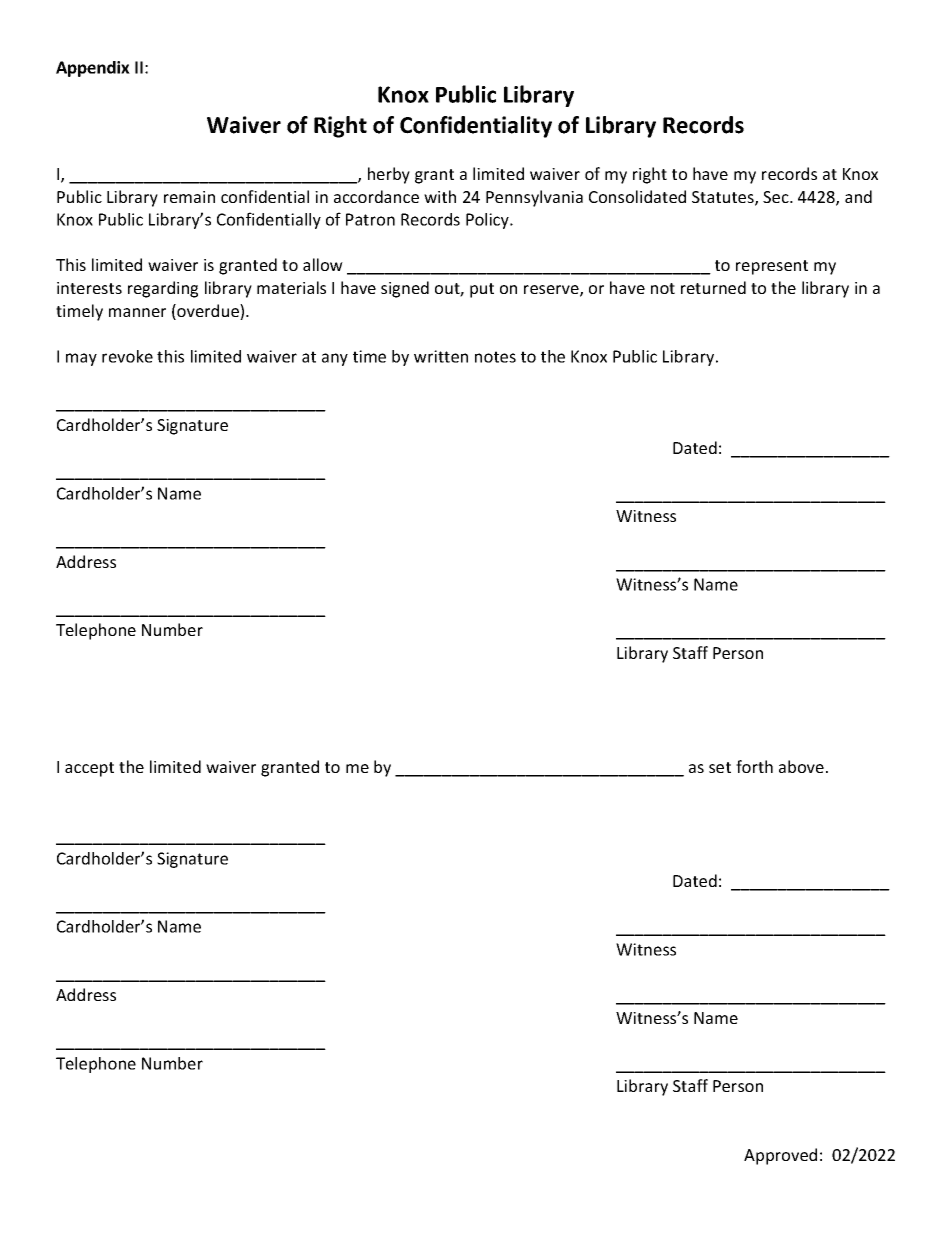  I want to click on Appendix, so click(93, 69).
